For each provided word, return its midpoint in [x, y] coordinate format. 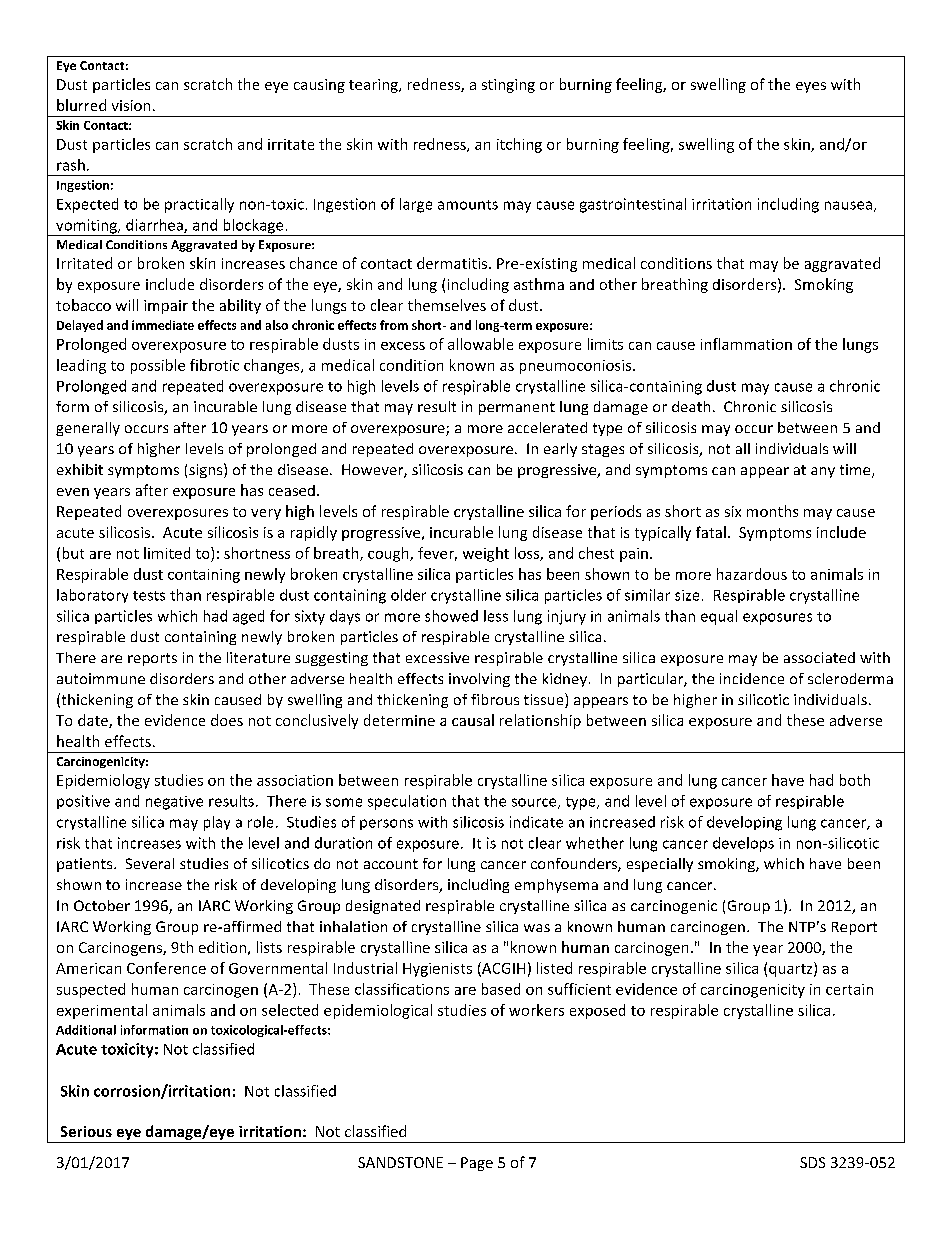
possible [158, 366]
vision [131, 105]
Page [477, 1164]
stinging [508, 86]
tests [149, 596]
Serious [86, 1131]
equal [719, 617]
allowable [480, 344]
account [391, 864]
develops [743, 844]
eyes [811, 87]
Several [150, 863]
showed [451, 616]
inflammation [746, 344]
